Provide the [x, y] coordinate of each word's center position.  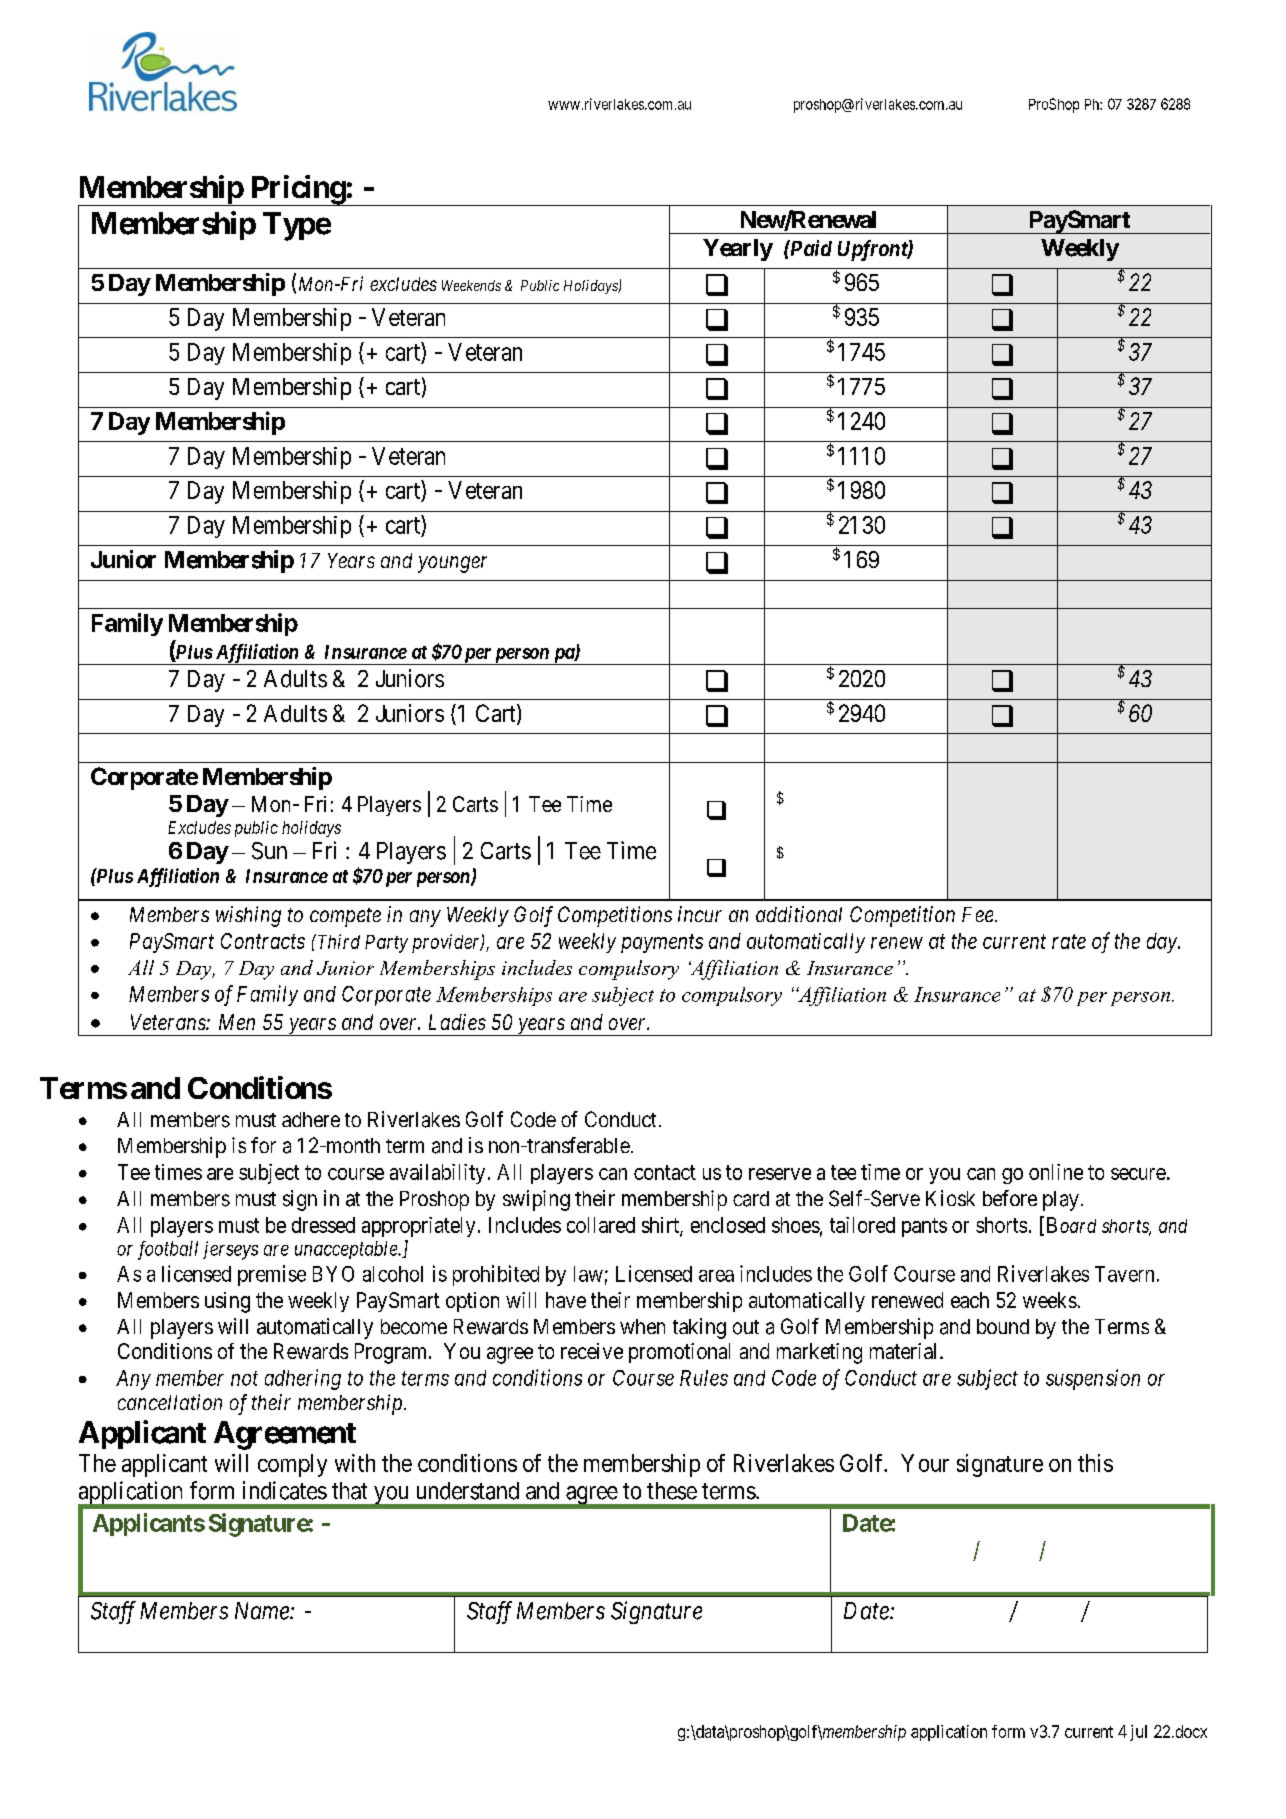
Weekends [471, 285]
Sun [269, 851]
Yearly [738, 250]
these [672, 1491]
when [642, 1326]
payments [662, 944]
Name [263, 1611]
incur [700, 914]
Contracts [263, 941]
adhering [303, 1379]
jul [1138, 1733]
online [1056, 1172]
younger [452, 564]
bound [1003, 1326]
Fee [979, 914]
